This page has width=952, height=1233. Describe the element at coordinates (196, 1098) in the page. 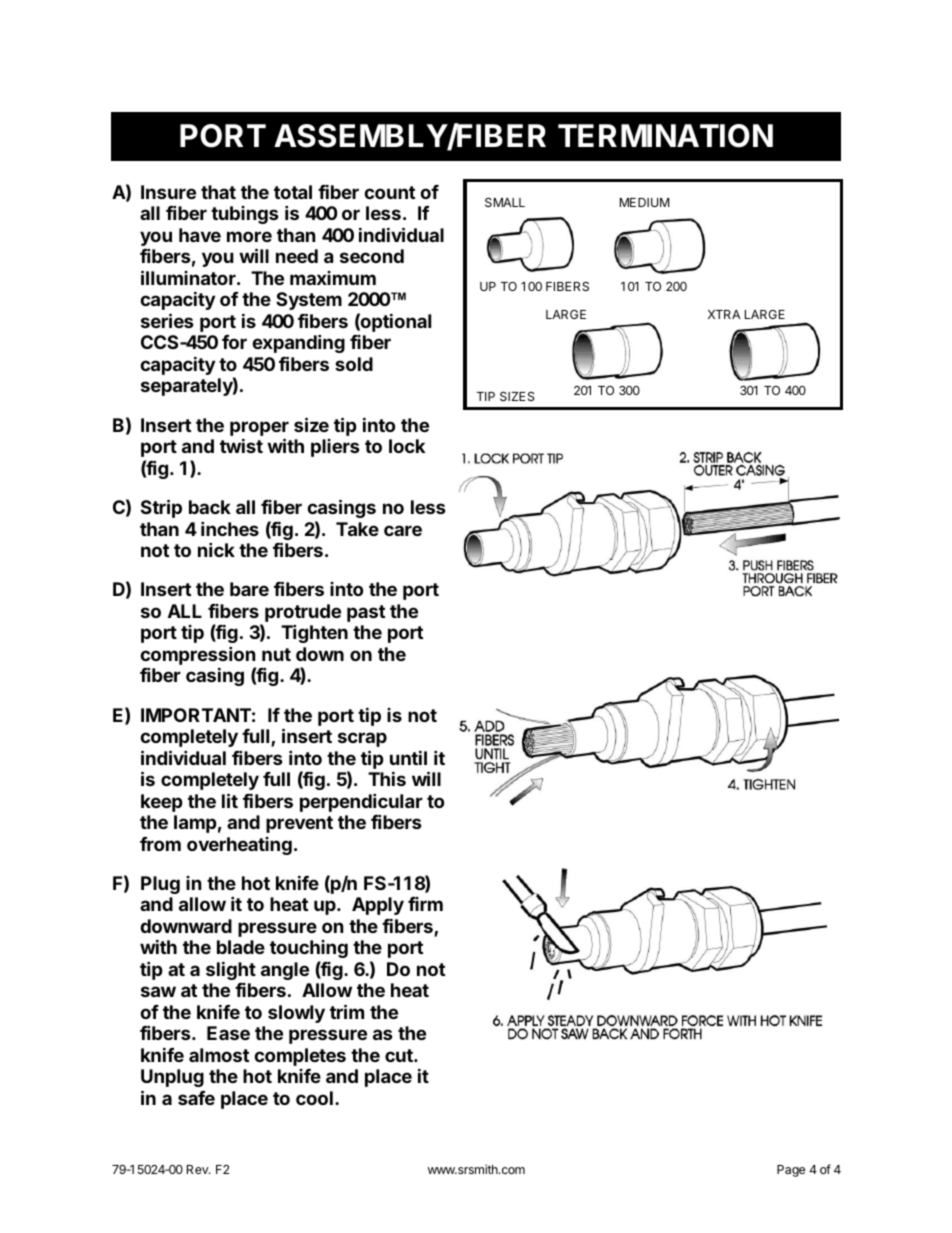

I see `safe` at that location.
